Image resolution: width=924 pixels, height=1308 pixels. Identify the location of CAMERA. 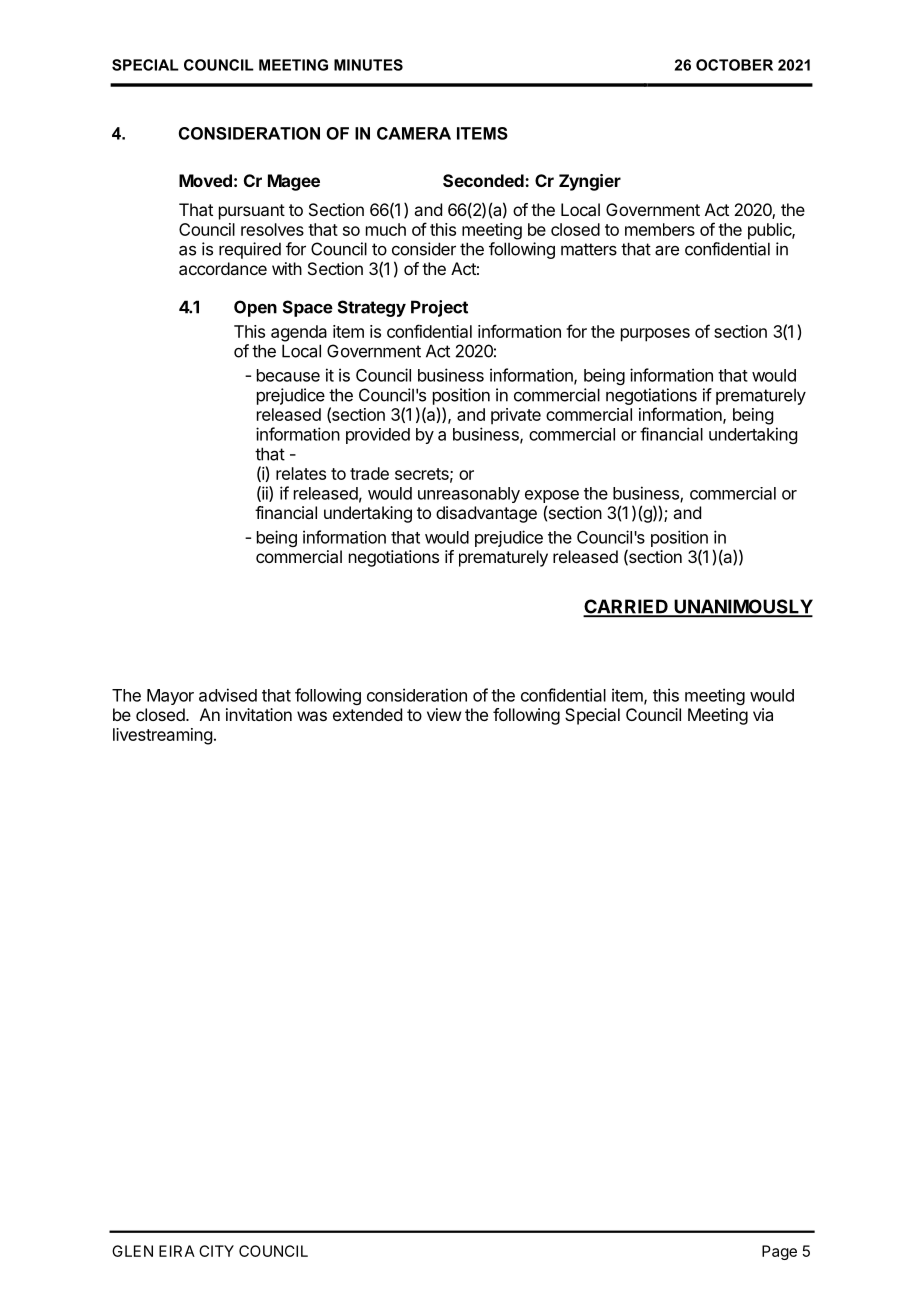
(414, 133).
